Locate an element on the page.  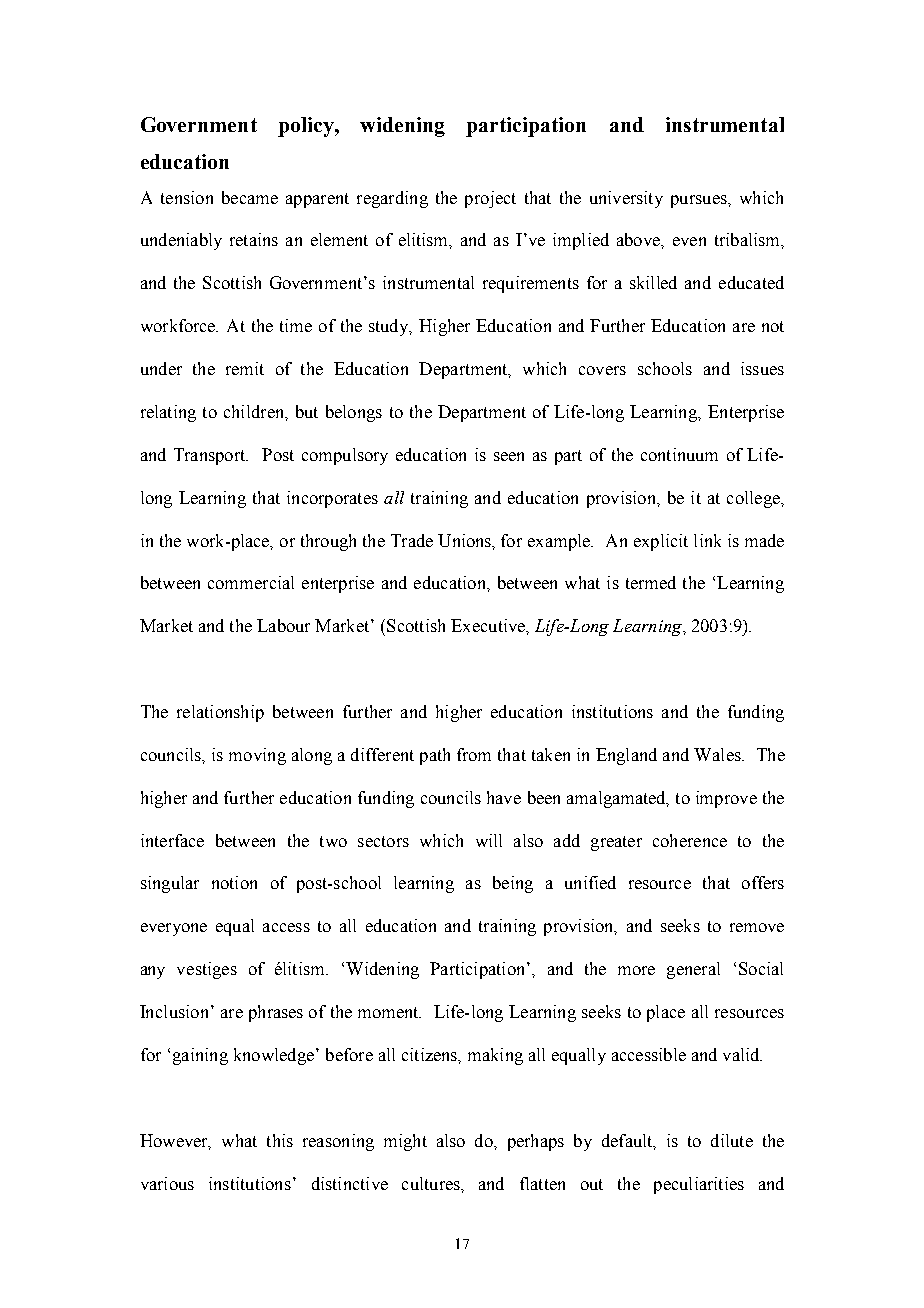
Unions is located at coordinates (466, 541).
